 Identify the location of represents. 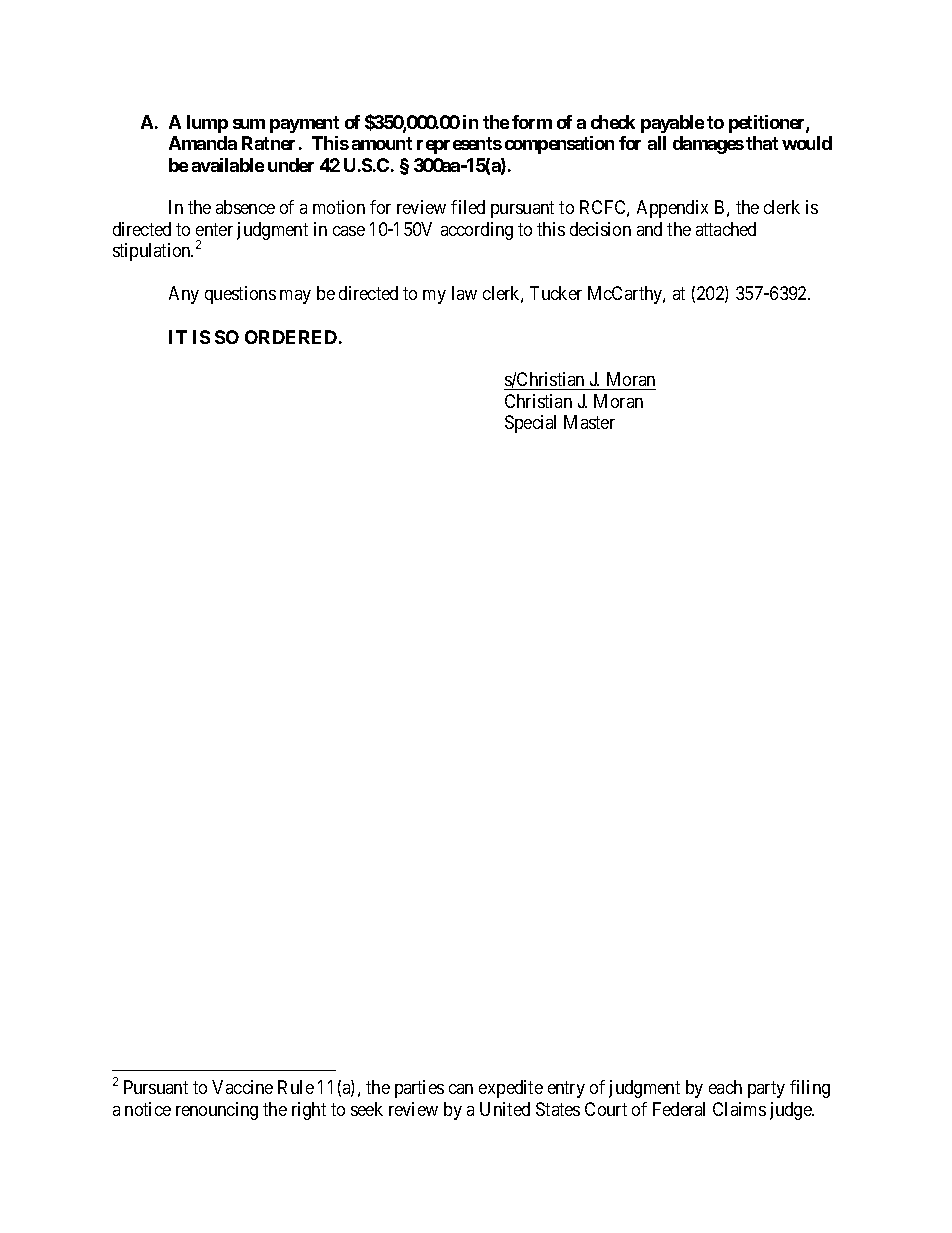
(459, 145).
